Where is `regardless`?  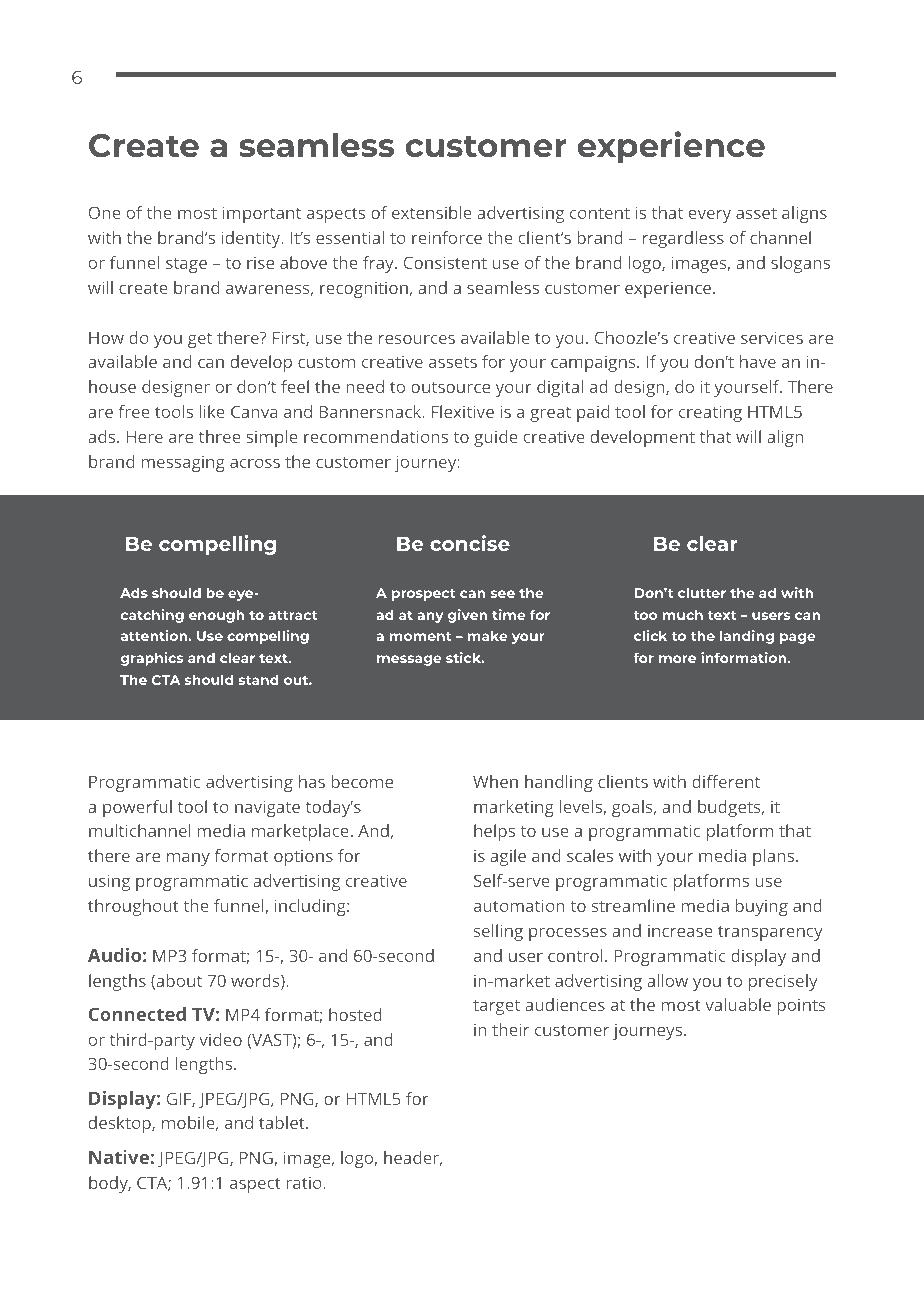 regardless is located at coordinates (683, 239).
